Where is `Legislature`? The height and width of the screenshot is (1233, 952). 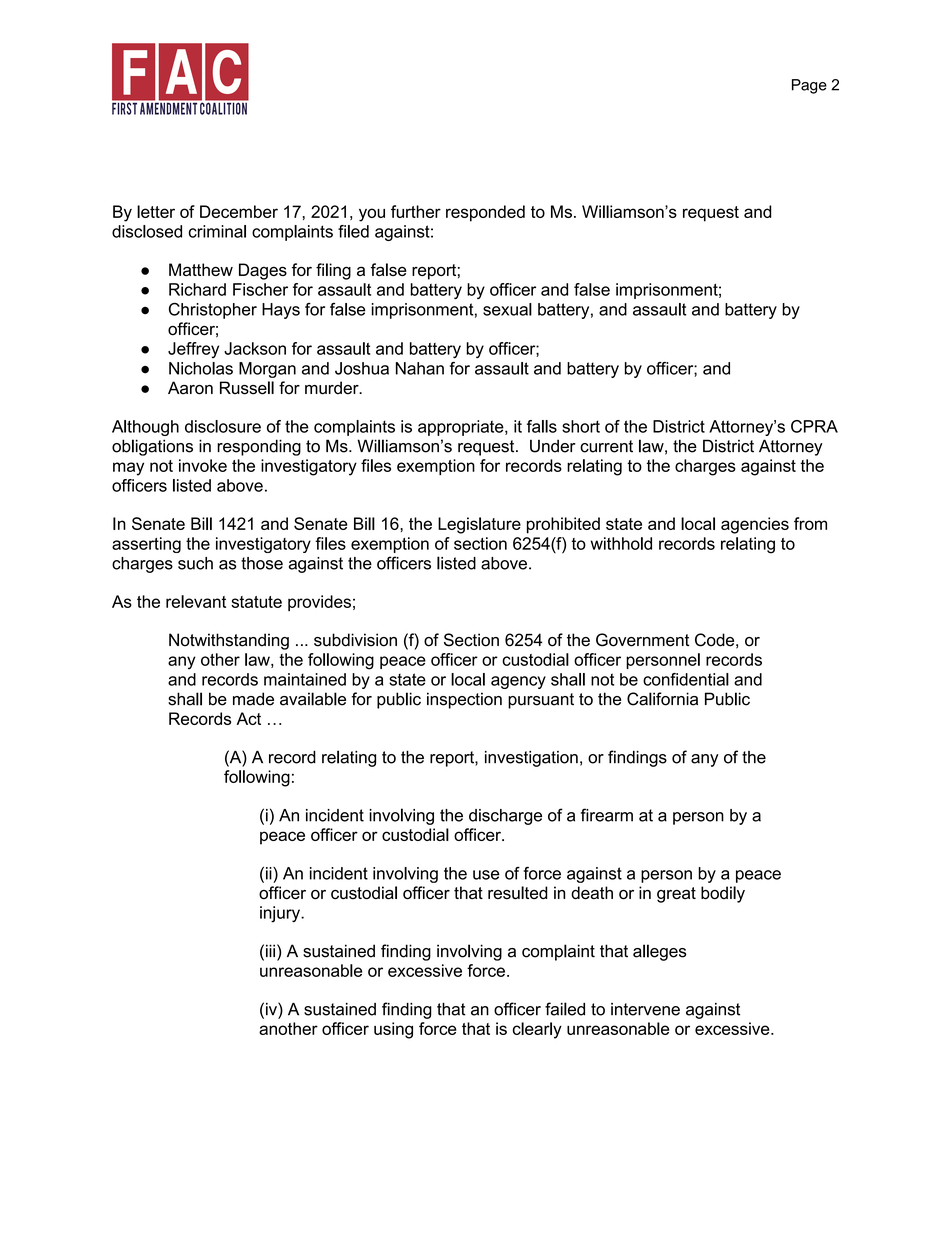 Legislature is located at coordinates (479, 525).
